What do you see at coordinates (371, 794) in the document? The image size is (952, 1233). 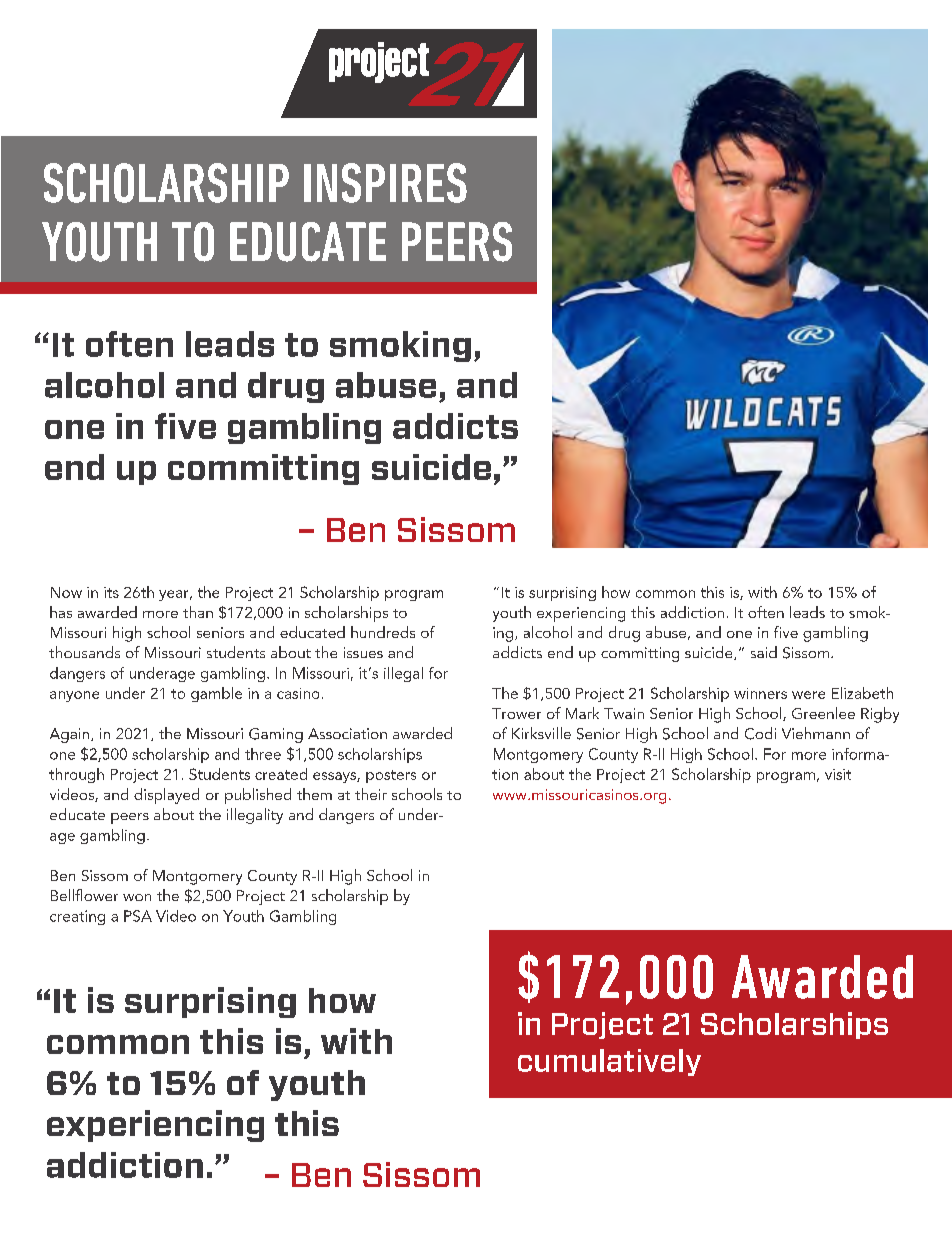 I see `their` at bounding box center [371, 794].
